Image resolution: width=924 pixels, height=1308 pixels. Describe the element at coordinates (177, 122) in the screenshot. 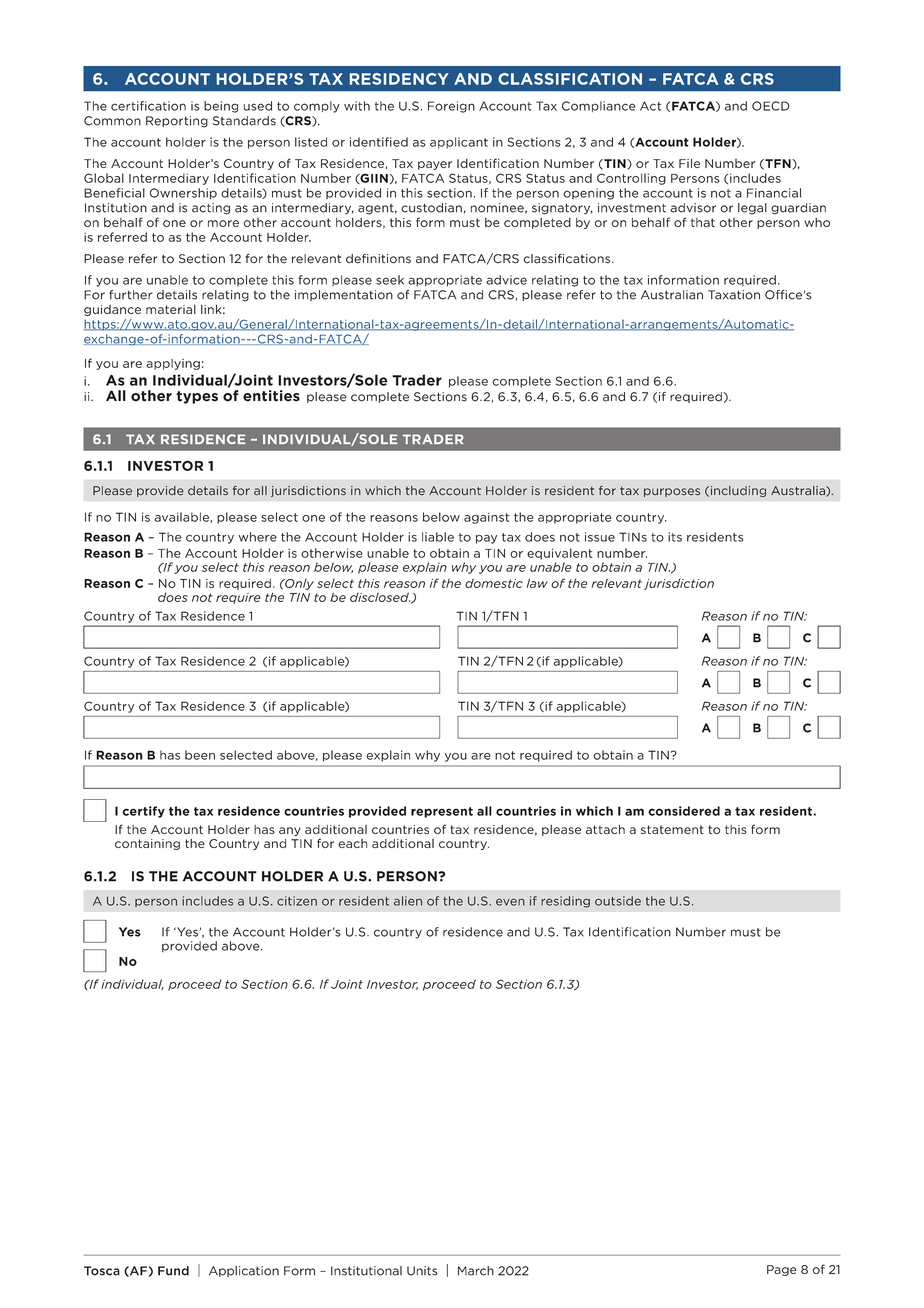

I see `Reporting` at that location.
